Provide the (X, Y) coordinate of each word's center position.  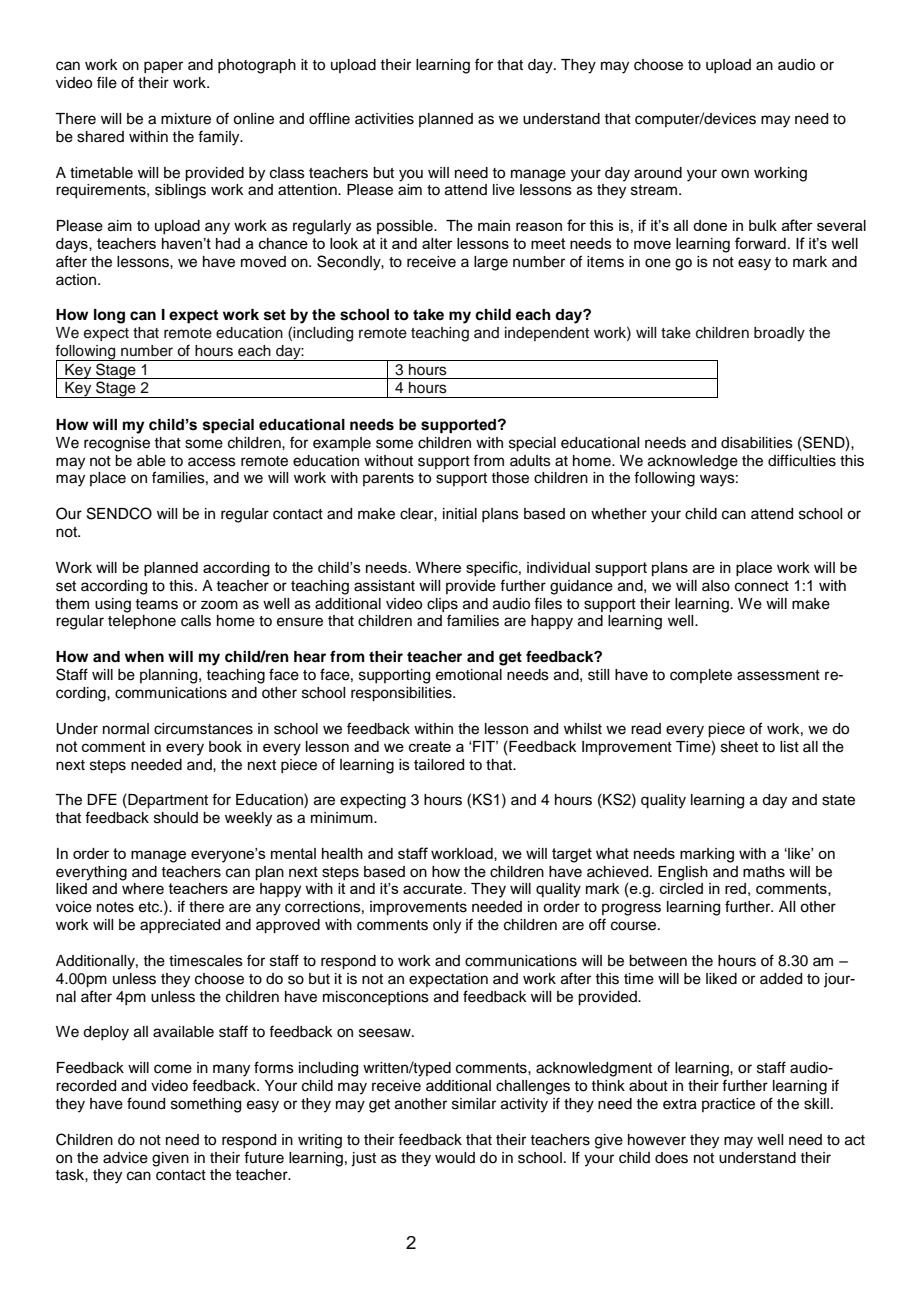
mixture (186, 119)
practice (728, 1105)
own (735, 174)
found (146, 1103)
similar (474, 1104)
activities (384, 119)
